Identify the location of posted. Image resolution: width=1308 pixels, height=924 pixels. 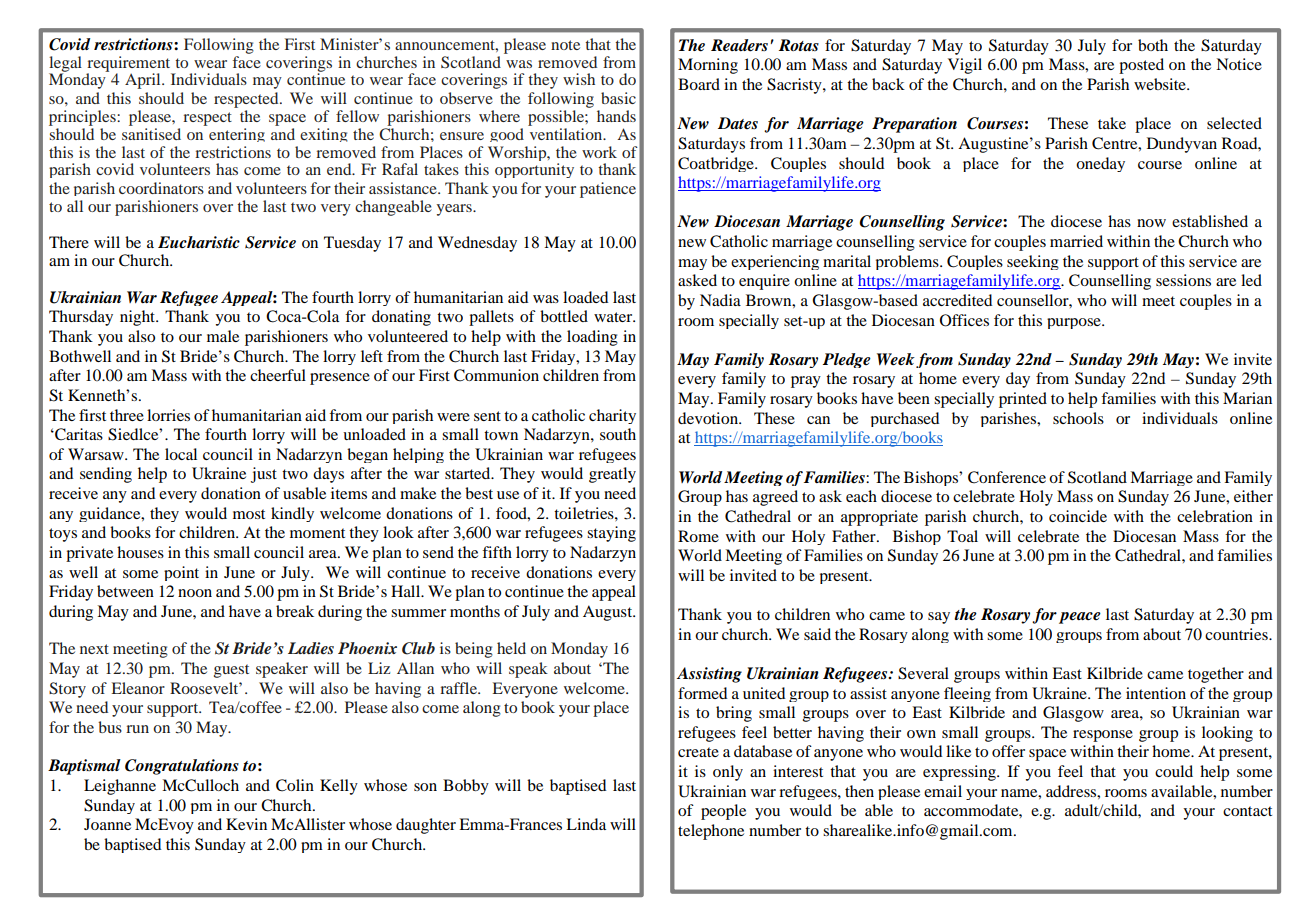
(1141, 66).
